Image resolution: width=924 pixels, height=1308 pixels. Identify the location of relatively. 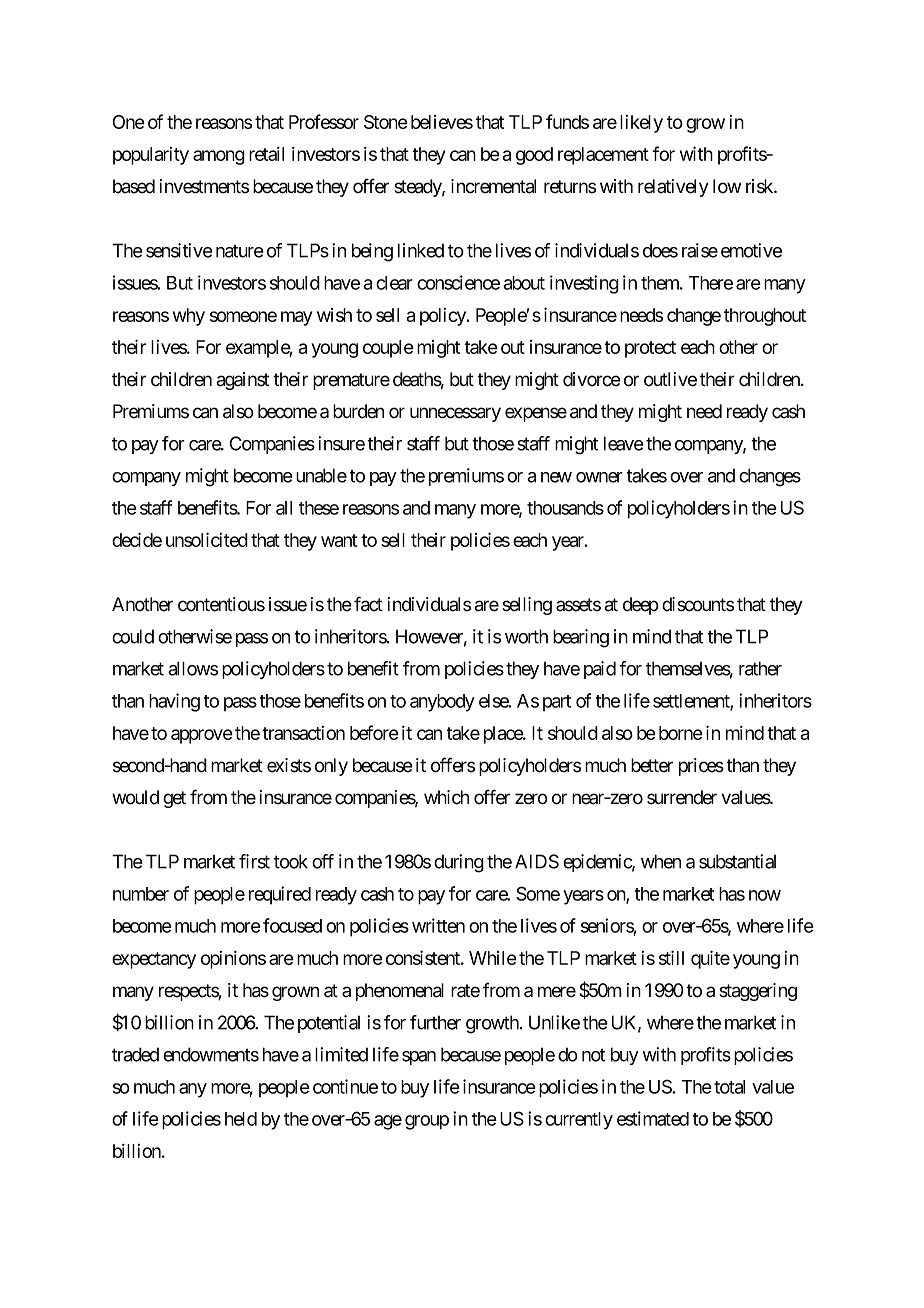
(673, 188).
